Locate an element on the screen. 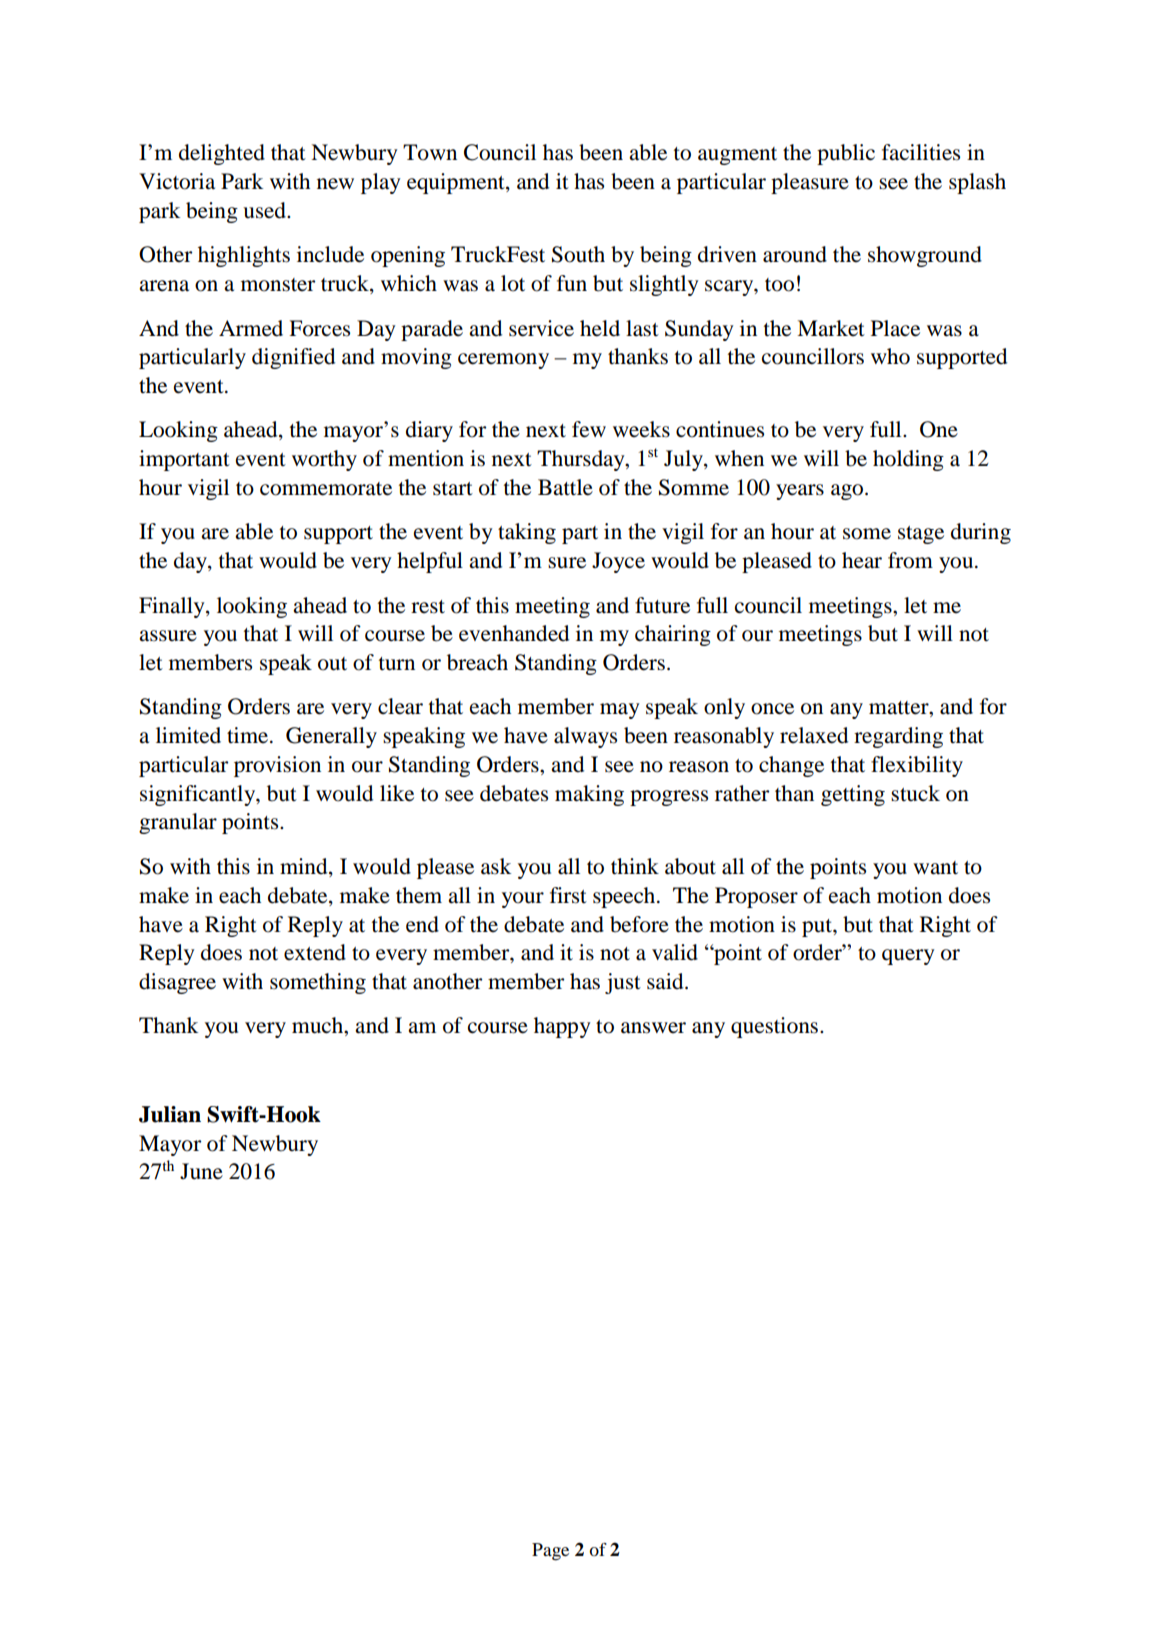 The width and height of the screenshot is (1152, 1629). first is located at coordinates (568, 895).
